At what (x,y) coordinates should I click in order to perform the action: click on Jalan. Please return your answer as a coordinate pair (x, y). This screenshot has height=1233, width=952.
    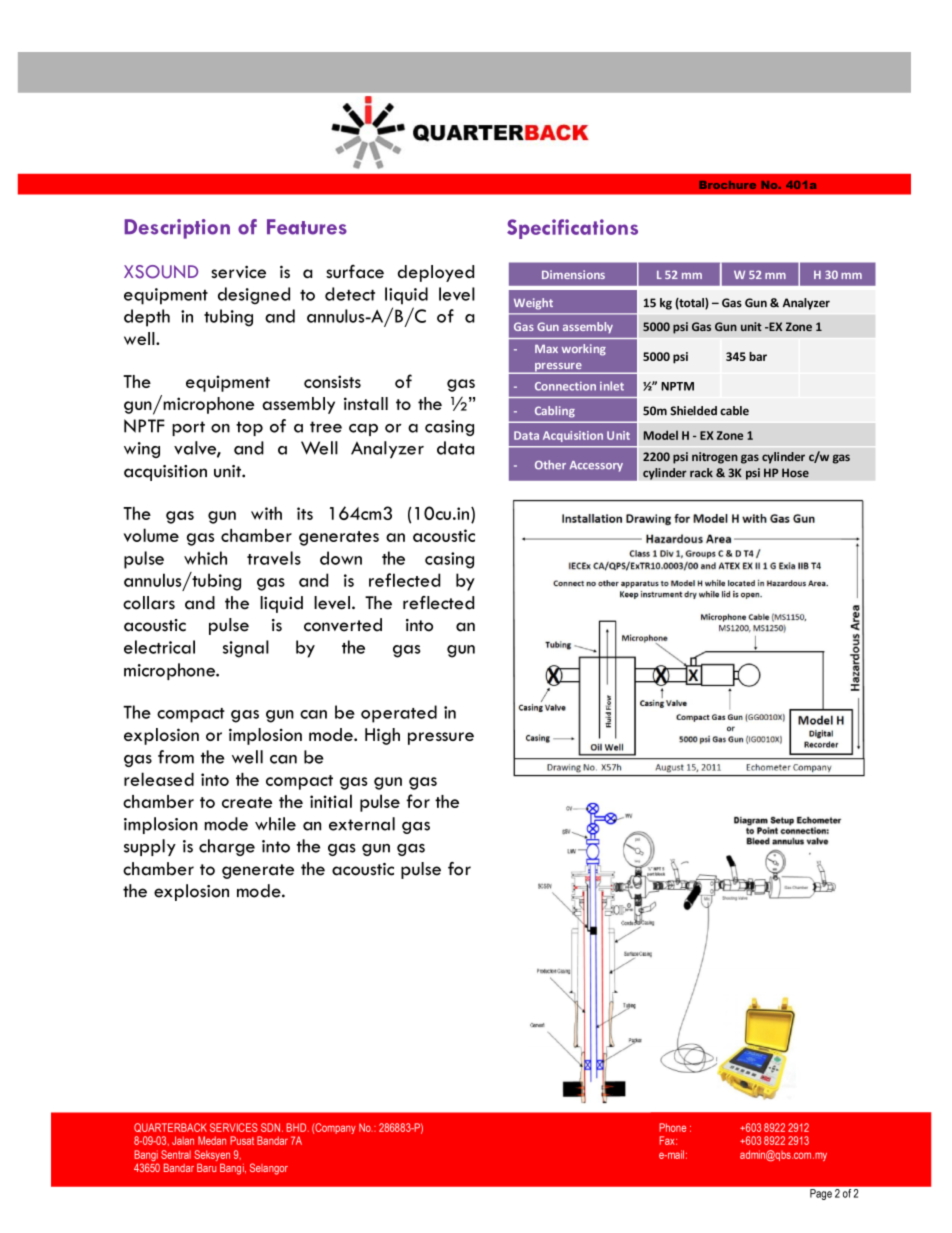
    Looking at the image, I should click on (183, 1140).
